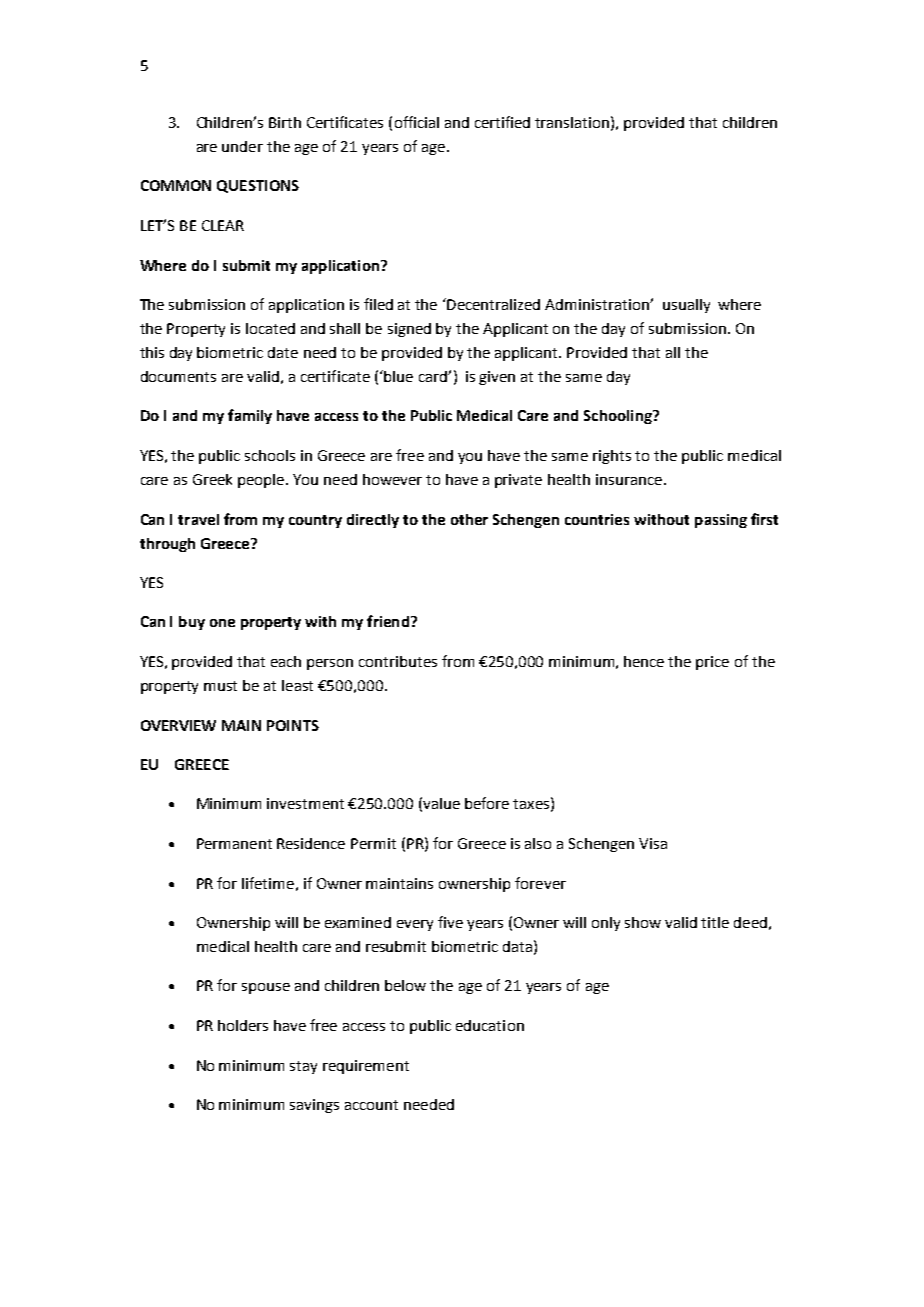 The height and width of the page is (1307, 924). Describe the element at coordinates (243, 1025) in the page. I see `holders` at that location.
